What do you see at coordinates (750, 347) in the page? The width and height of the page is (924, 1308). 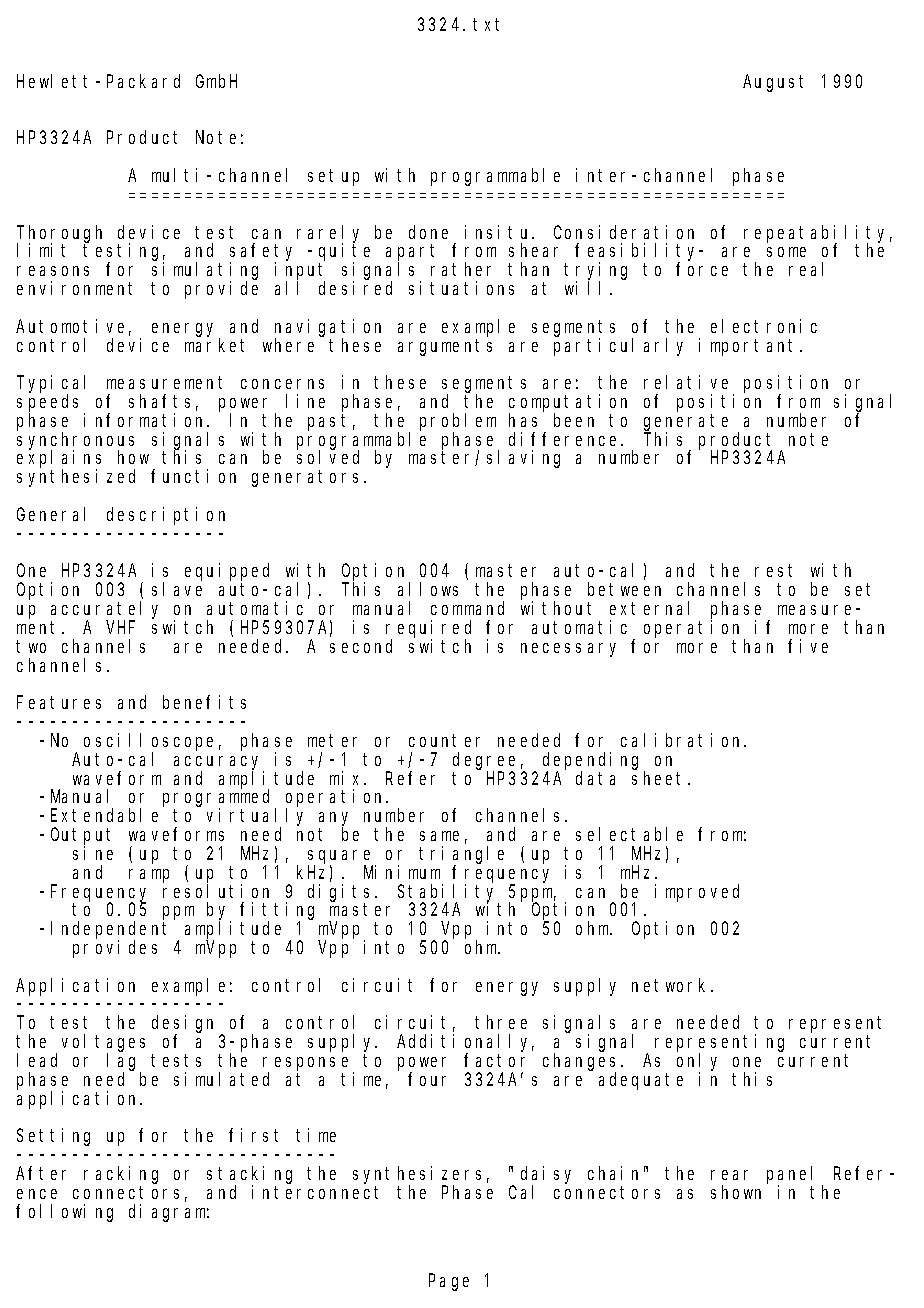 I see `important` at bounding box center [750, 347].
